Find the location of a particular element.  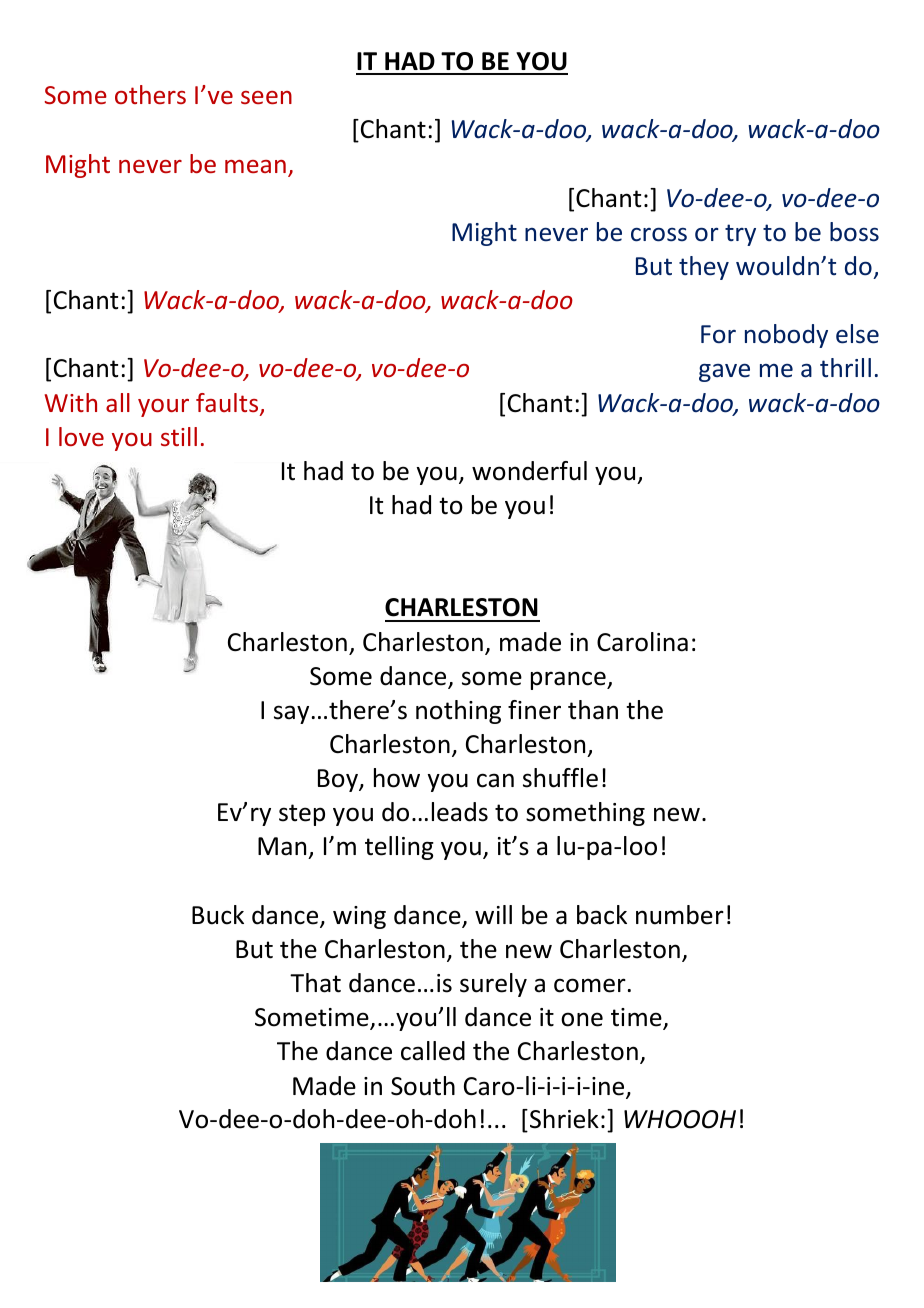

prance is located at coordinates (569, 680).
